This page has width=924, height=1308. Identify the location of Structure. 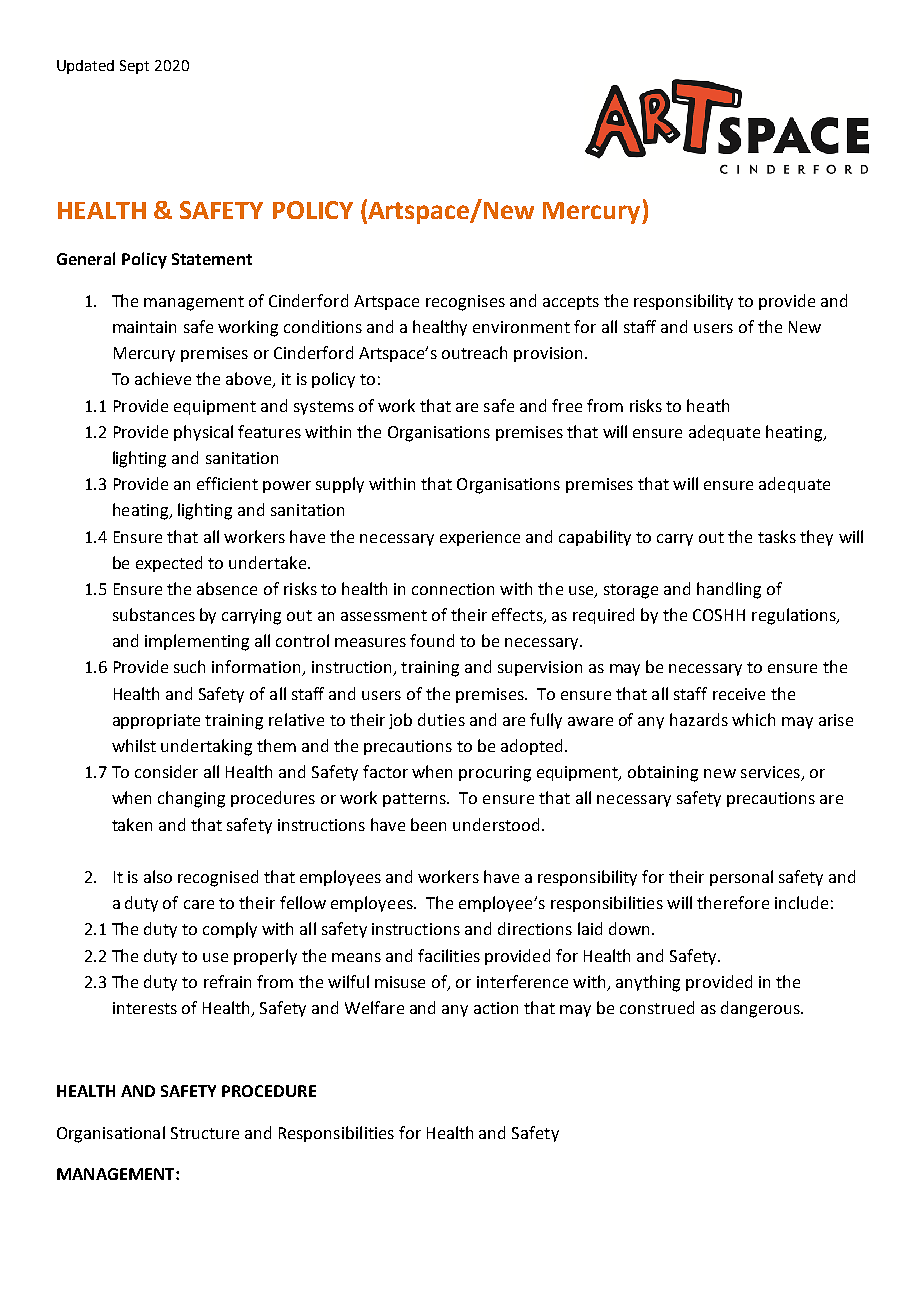
(205, 1133).
